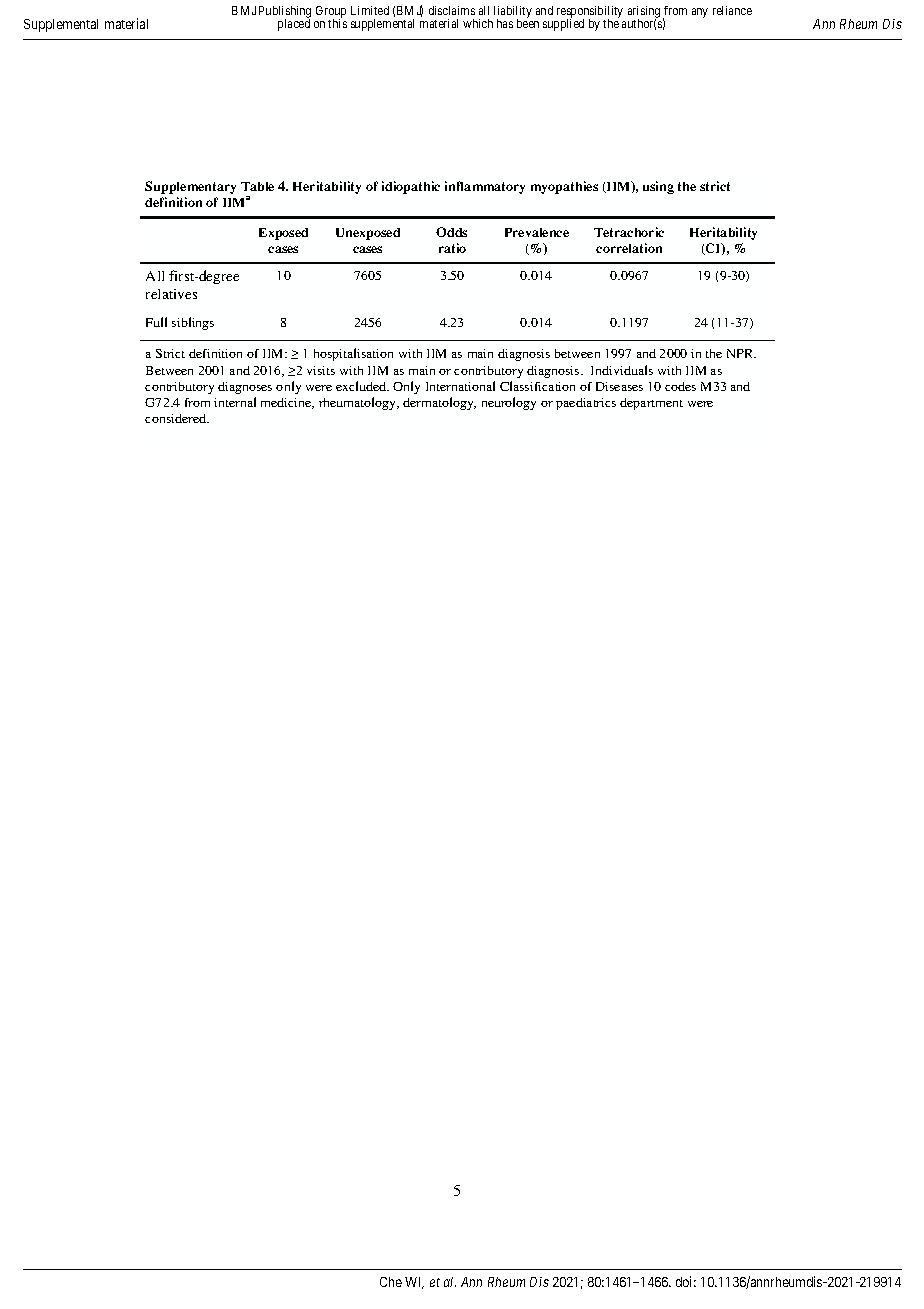  I want to click on medicine, so click(287, 403).
